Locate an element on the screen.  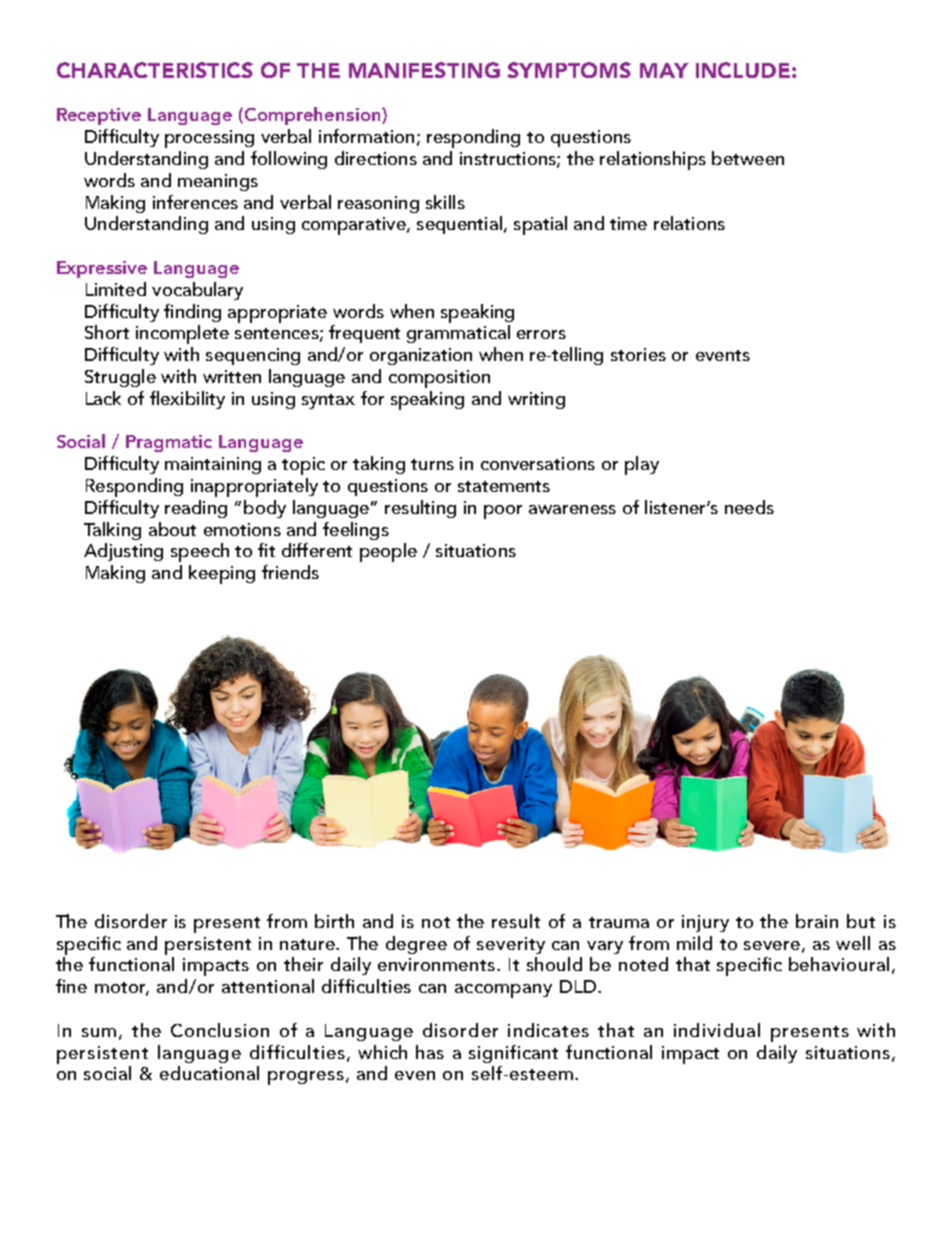
individual is located at coordinates (717, 1030).
